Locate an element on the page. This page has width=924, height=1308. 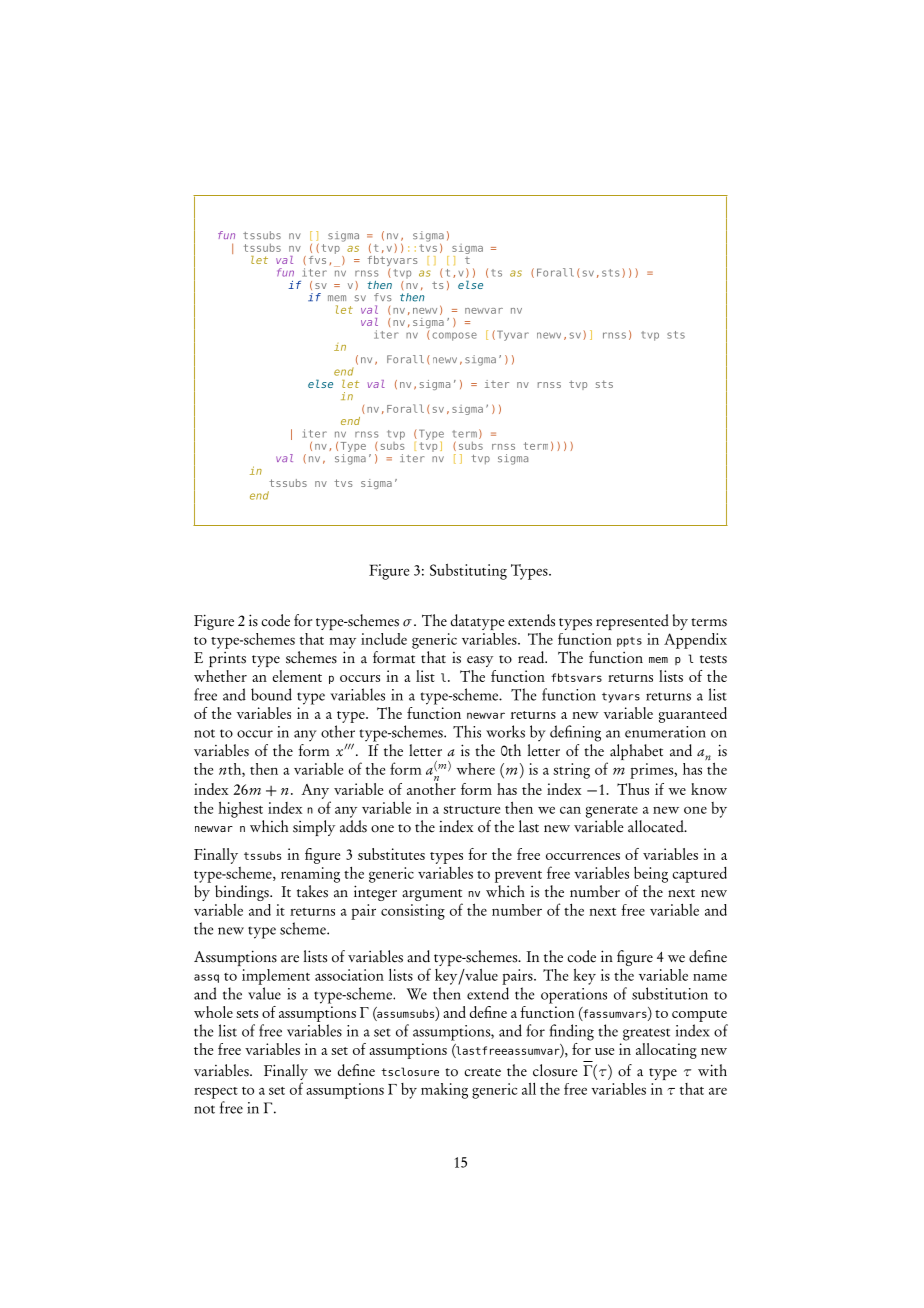
being is located at coordinates (651, 874).
